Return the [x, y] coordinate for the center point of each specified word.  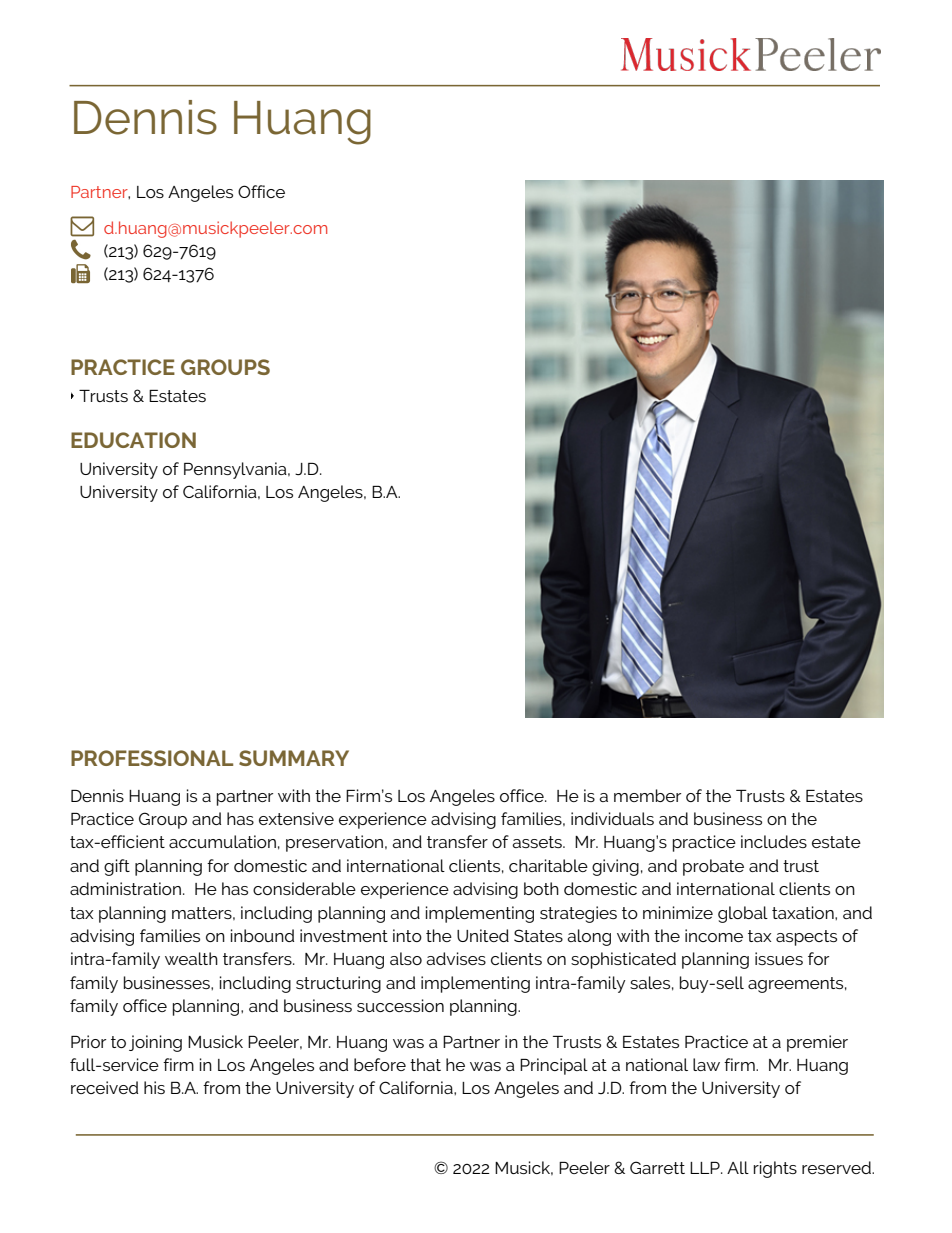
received [104, 1087]
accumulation [222, 841]
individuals [612, 818]
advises [456, 958]
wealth [191, 958]
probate [713, 867]
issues [779, 958]
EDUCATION [133, 440]
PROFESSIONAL [152, 758]
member [647, 795]
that [425, 1064]
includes [774, 841]
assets [538, 842]
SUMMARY [294, 758]
